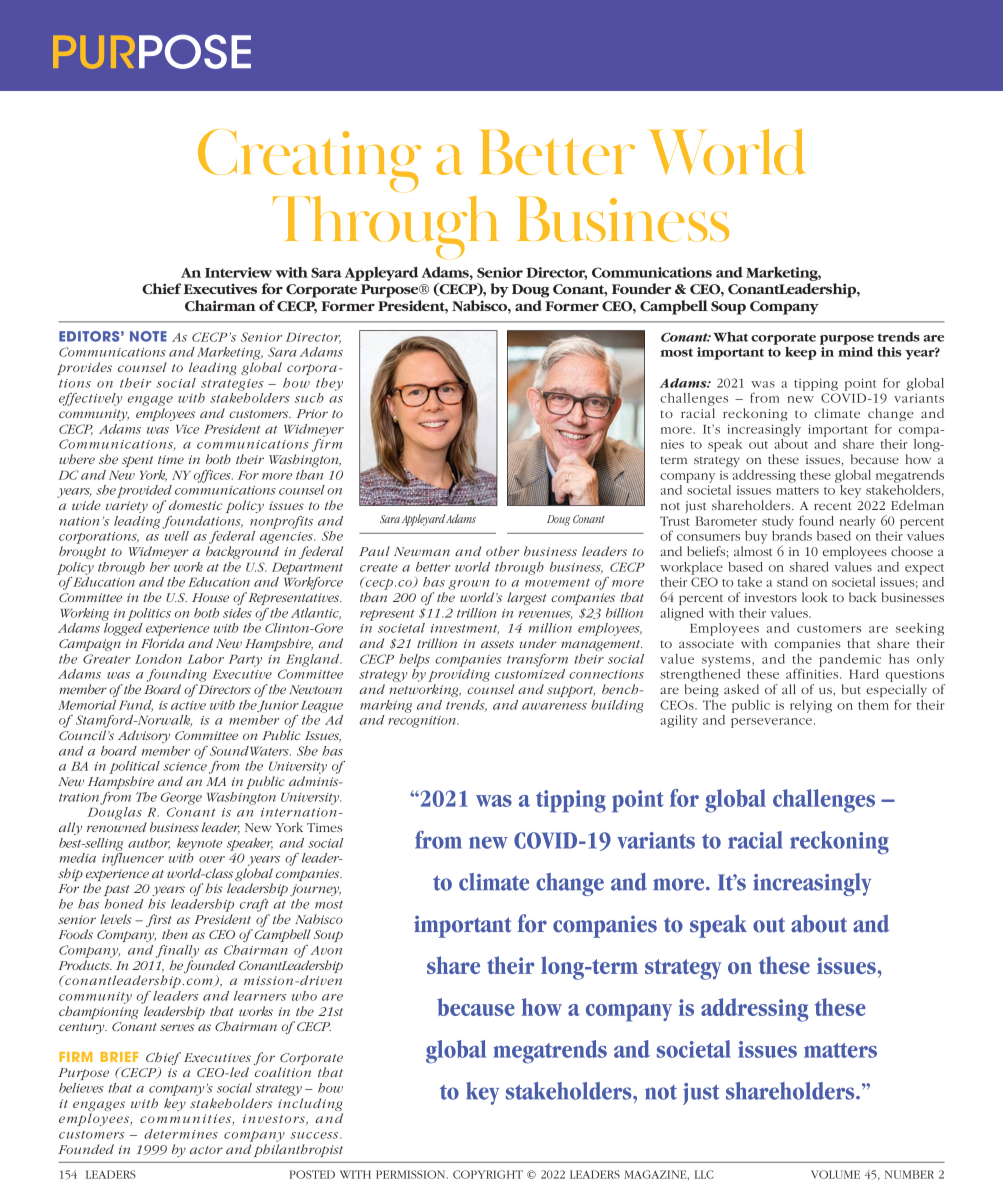 The image size is (1003, 1204). Describe the element at coordinates (206, 1150) in the image. I see `actor` at that location.
